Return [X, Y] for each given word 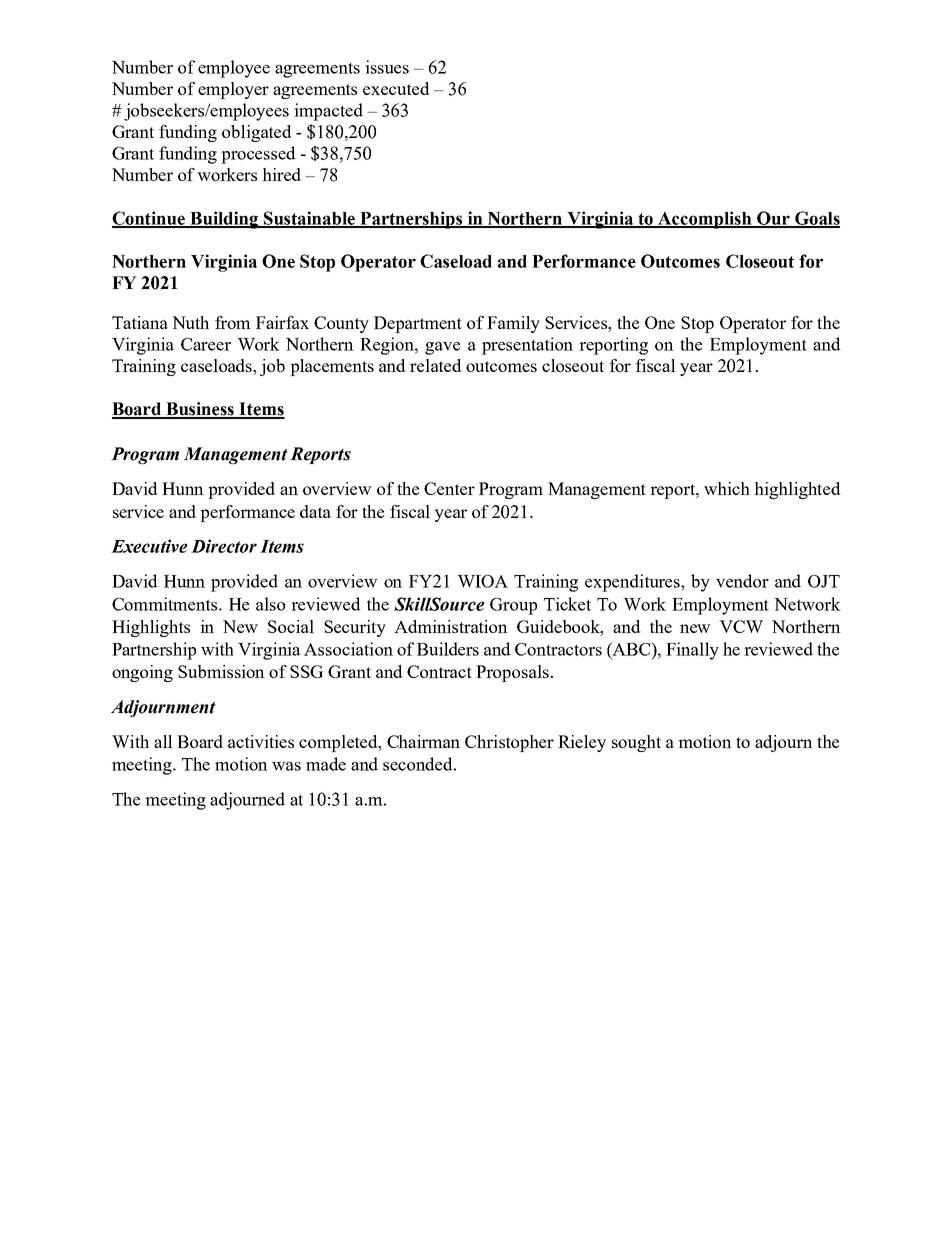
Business [200, 410]
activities [261, 741]
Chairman [423, 741]
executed [396, 88]
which [727, 488]
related [435, 365]
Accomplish [705, 220]
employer [233, 90]
